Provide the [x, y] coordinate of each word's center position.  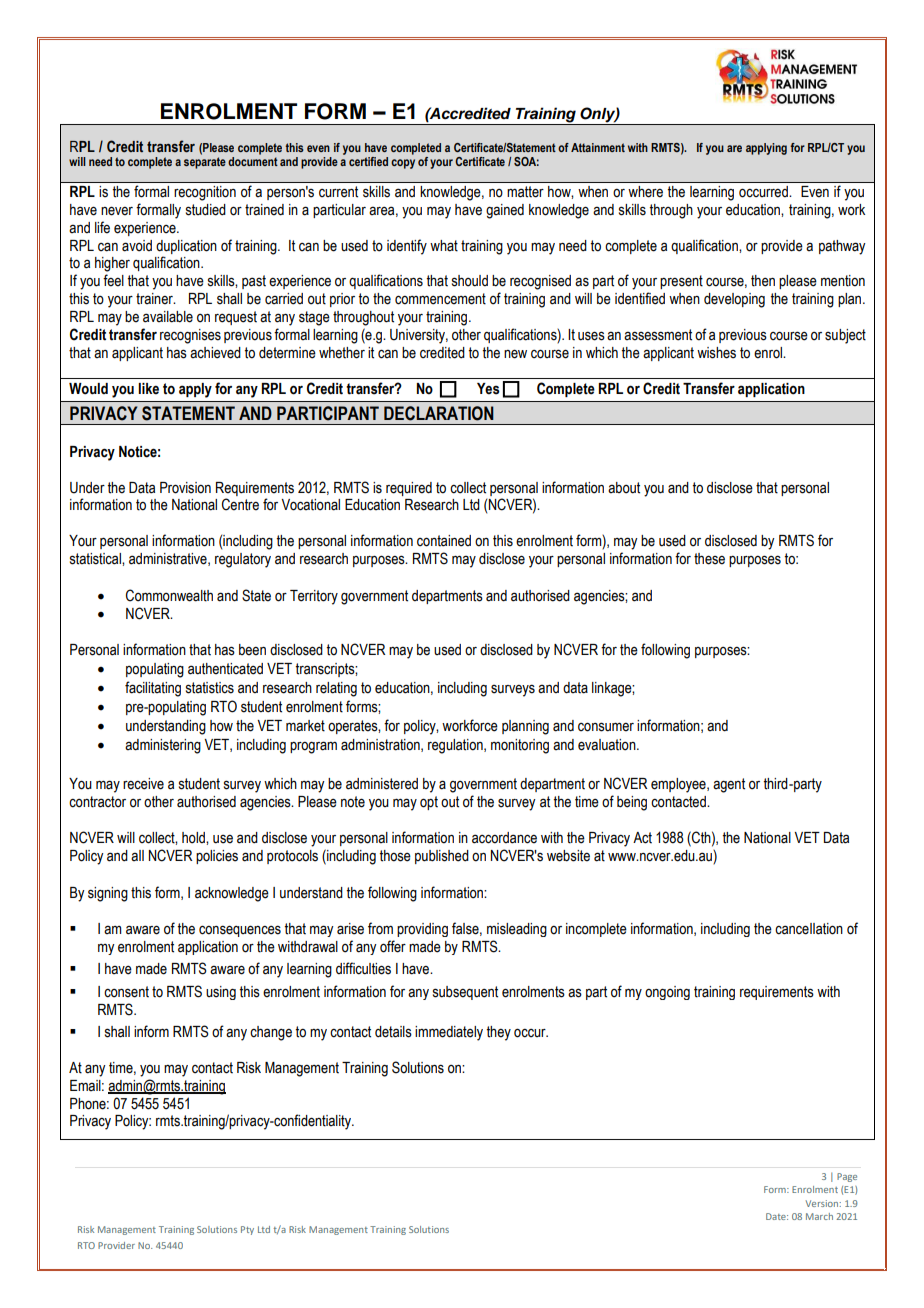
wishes [716, 353]
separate [205, 163]
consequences [240, 931]
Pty [247, 1230]
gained [505, 211]
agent [729, 785]
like [148, 389]
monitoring [520, 746]
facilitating [153, 689]
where [645, 192]
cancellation [809, 929]
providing [422, 930]
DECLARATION [439, 413]
